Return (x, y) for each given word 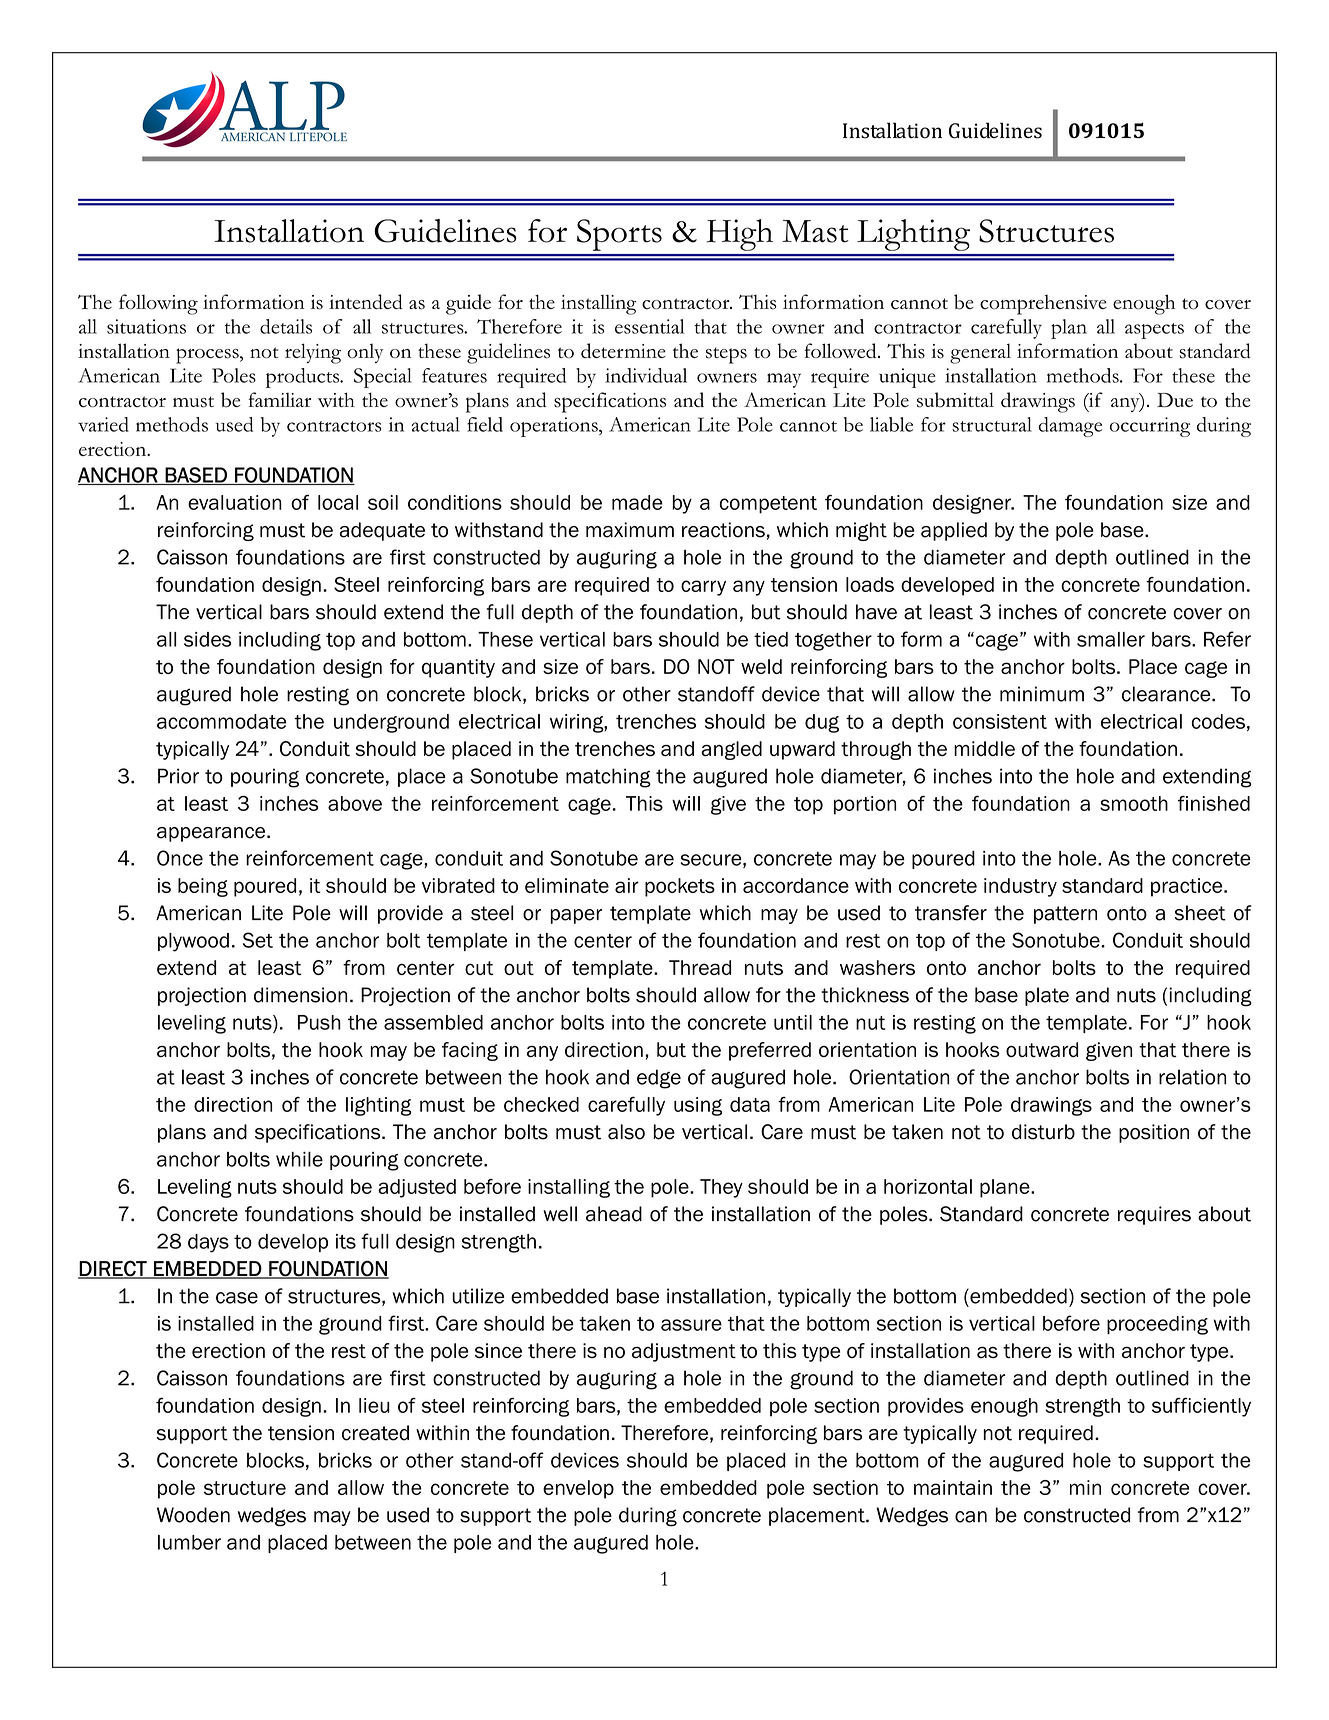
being (203, 887)
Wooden (193, 1515)
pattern (1065, 915)
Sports (619, 235)
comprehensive (1043, 304)
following (158, 304)
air (627, 885)
